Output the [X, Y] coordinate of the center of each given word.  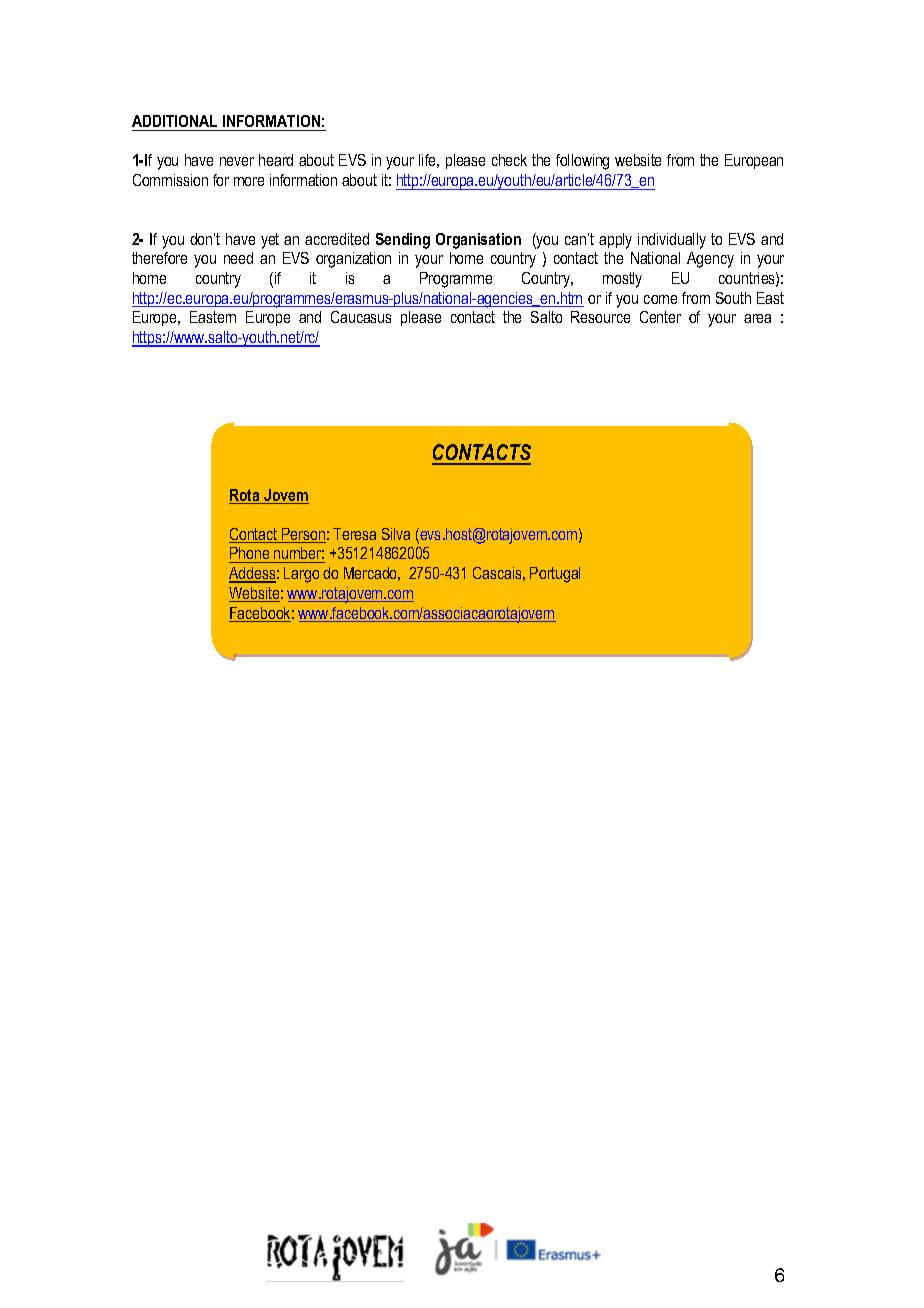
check [509, 160]
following [582, 162]
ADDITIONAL [174, 121]
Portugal [555, 575]
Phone [250, 555]
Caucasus [361, 317]
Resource [600, 317]
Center [660, 317]
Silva [396, 534]
